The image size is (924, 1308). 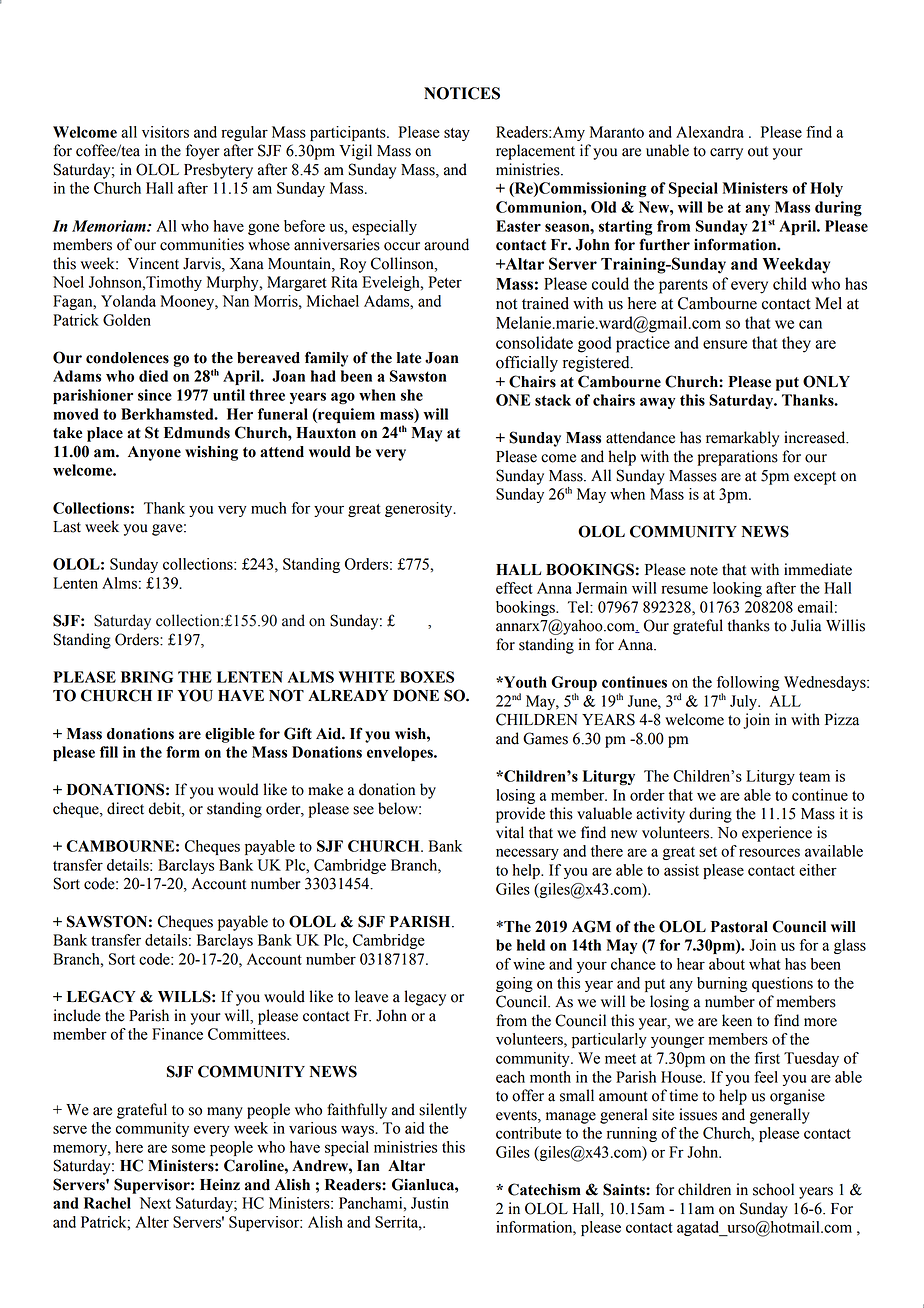 What do you see at coordinates (510, 832) in the page?
I see `vital` at bounding box center [510, 832].
